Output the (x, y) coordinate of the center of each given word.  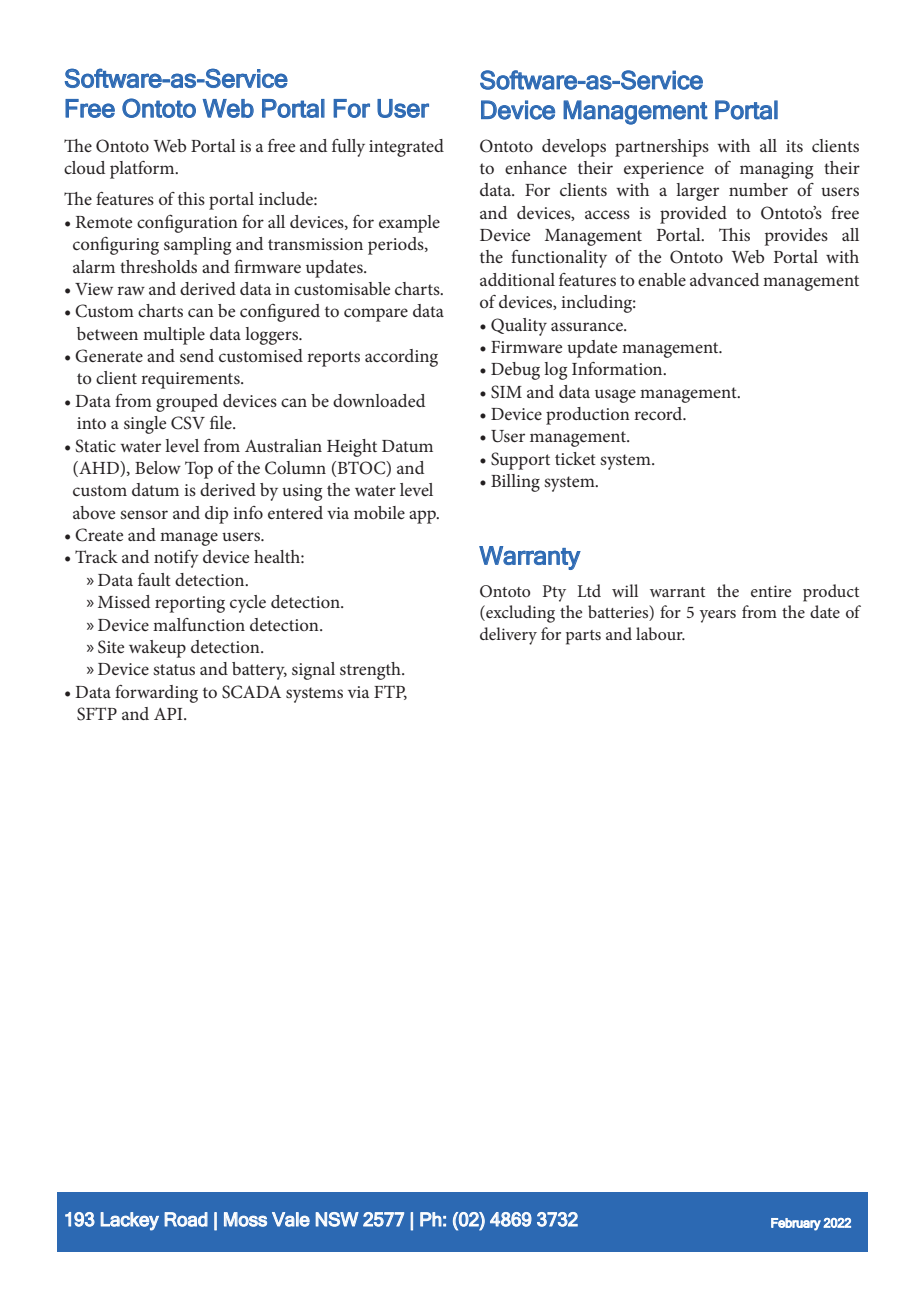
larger (697, 192)
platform (143, 170)
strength (371, 671)
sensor (144, 514)
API (169, 714)
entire (771, 591)
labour (660, 633)
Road (186, 1219)
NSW (337, 1219)
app (423, 517)
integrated (406, 148)
